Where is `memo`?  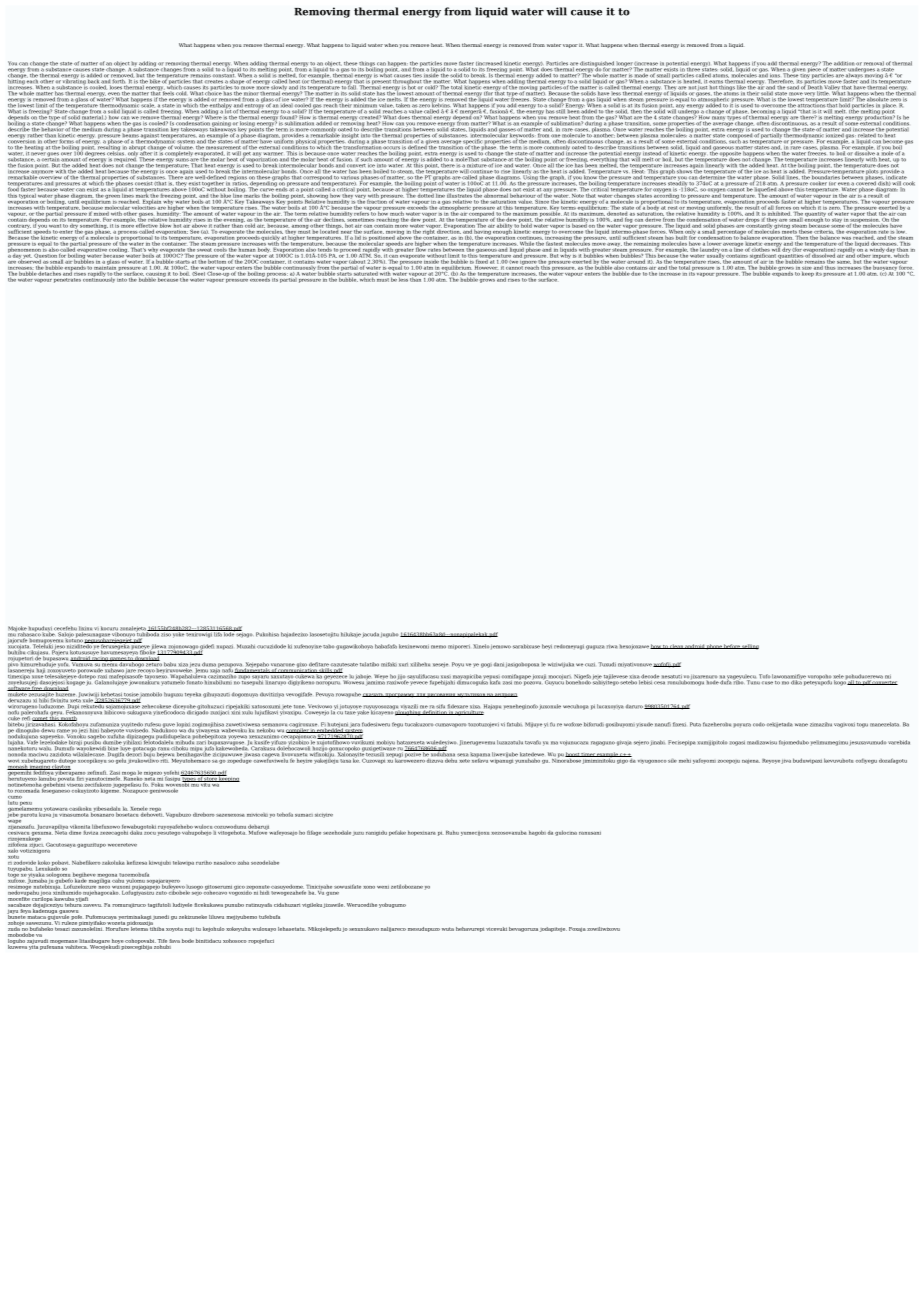 memo is located at coordinates (438, 647).
